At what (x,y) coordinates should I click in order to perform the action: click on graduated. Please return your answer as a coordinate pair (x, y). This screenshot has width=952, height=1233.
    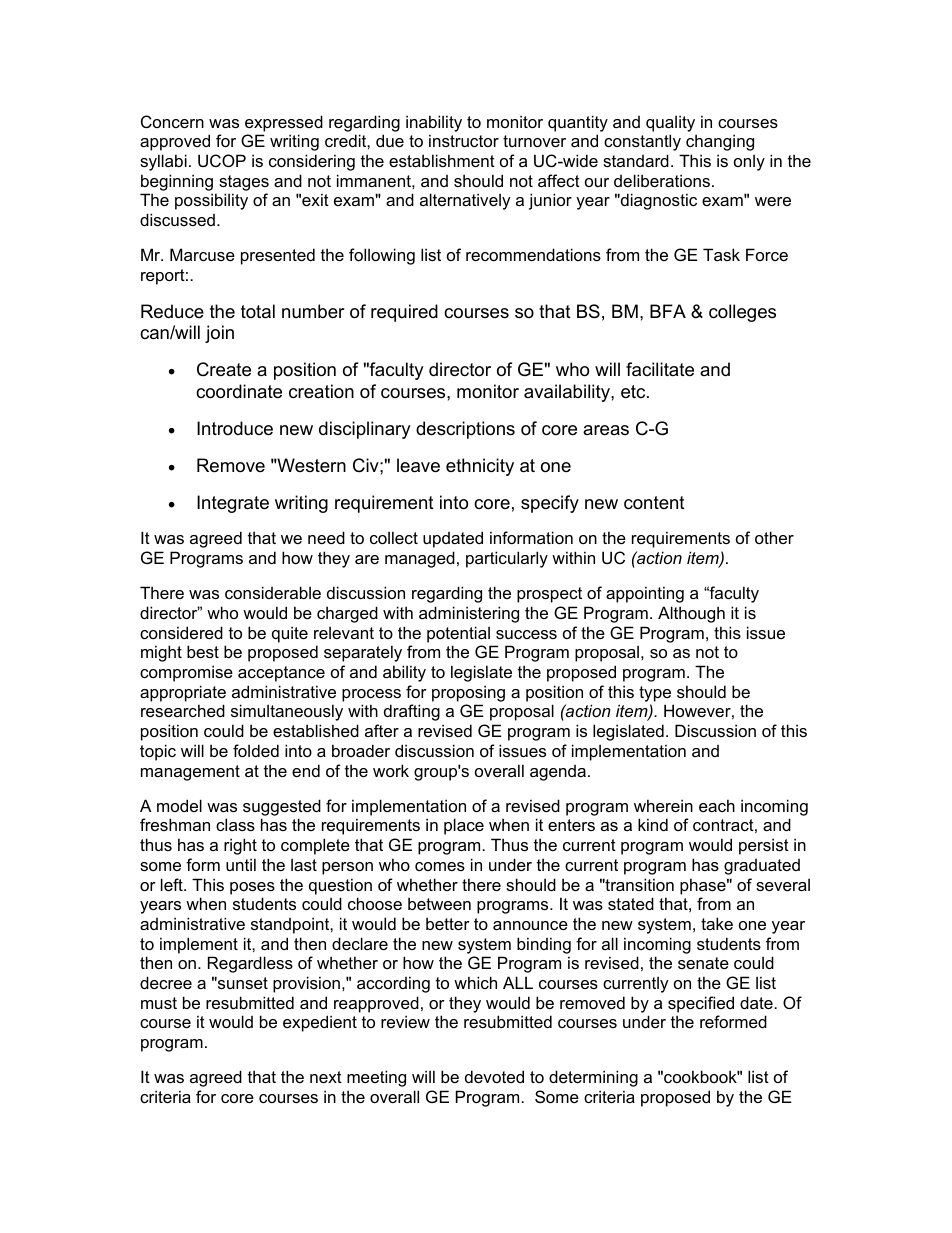
    Looking at the image, I should click on (762, 867).
